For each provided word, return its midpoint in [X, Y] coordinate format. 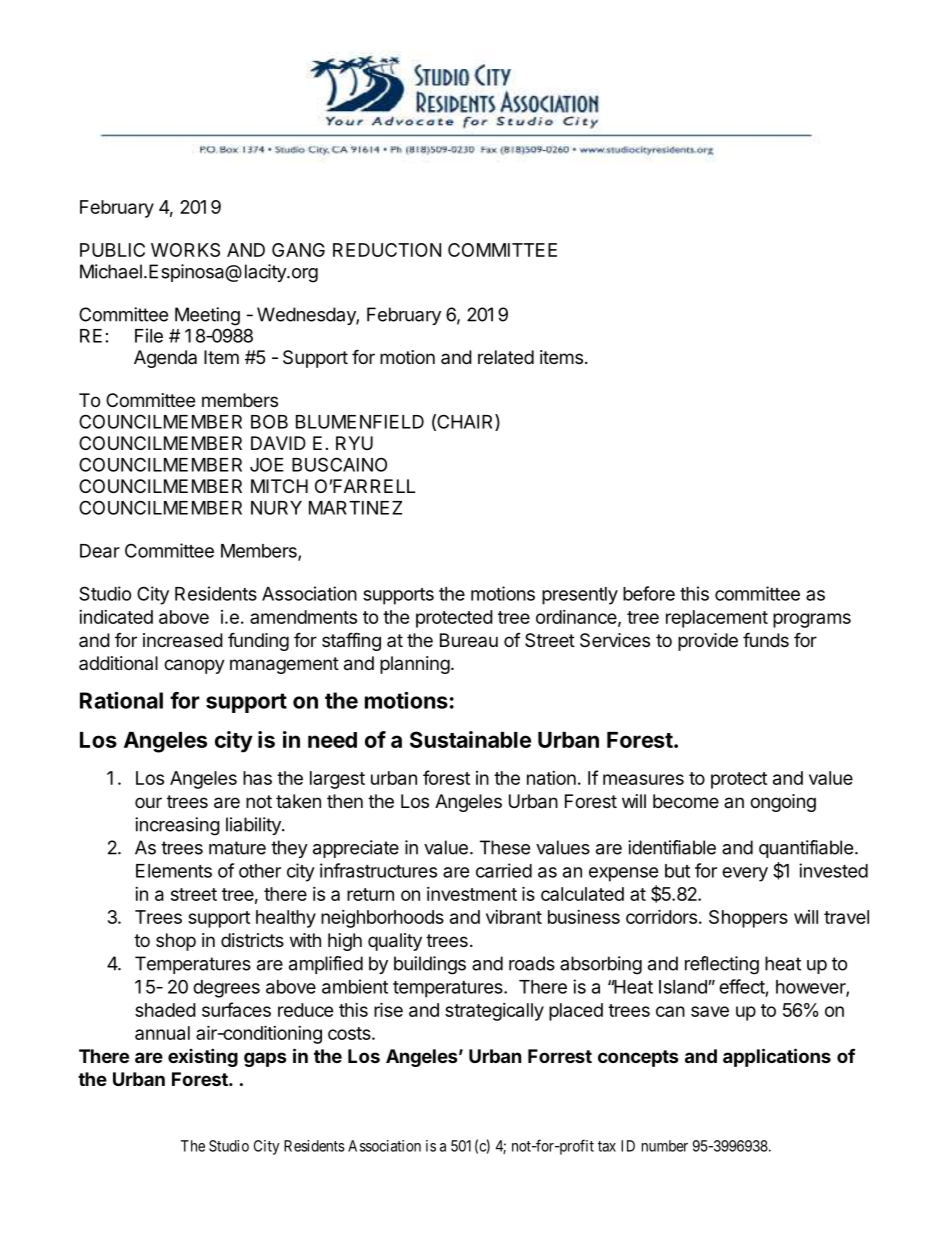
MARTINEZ [355, 508]
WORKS [185, 250]
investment [472, 894]
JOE [267, 464]
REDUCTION [387, 250]
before [649, 593]
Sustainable [470, 739]
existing [203, 1057]
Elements [174, 871]
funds [766, 639]
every [745, 874]
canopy [194, 666]
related [506, 357]
